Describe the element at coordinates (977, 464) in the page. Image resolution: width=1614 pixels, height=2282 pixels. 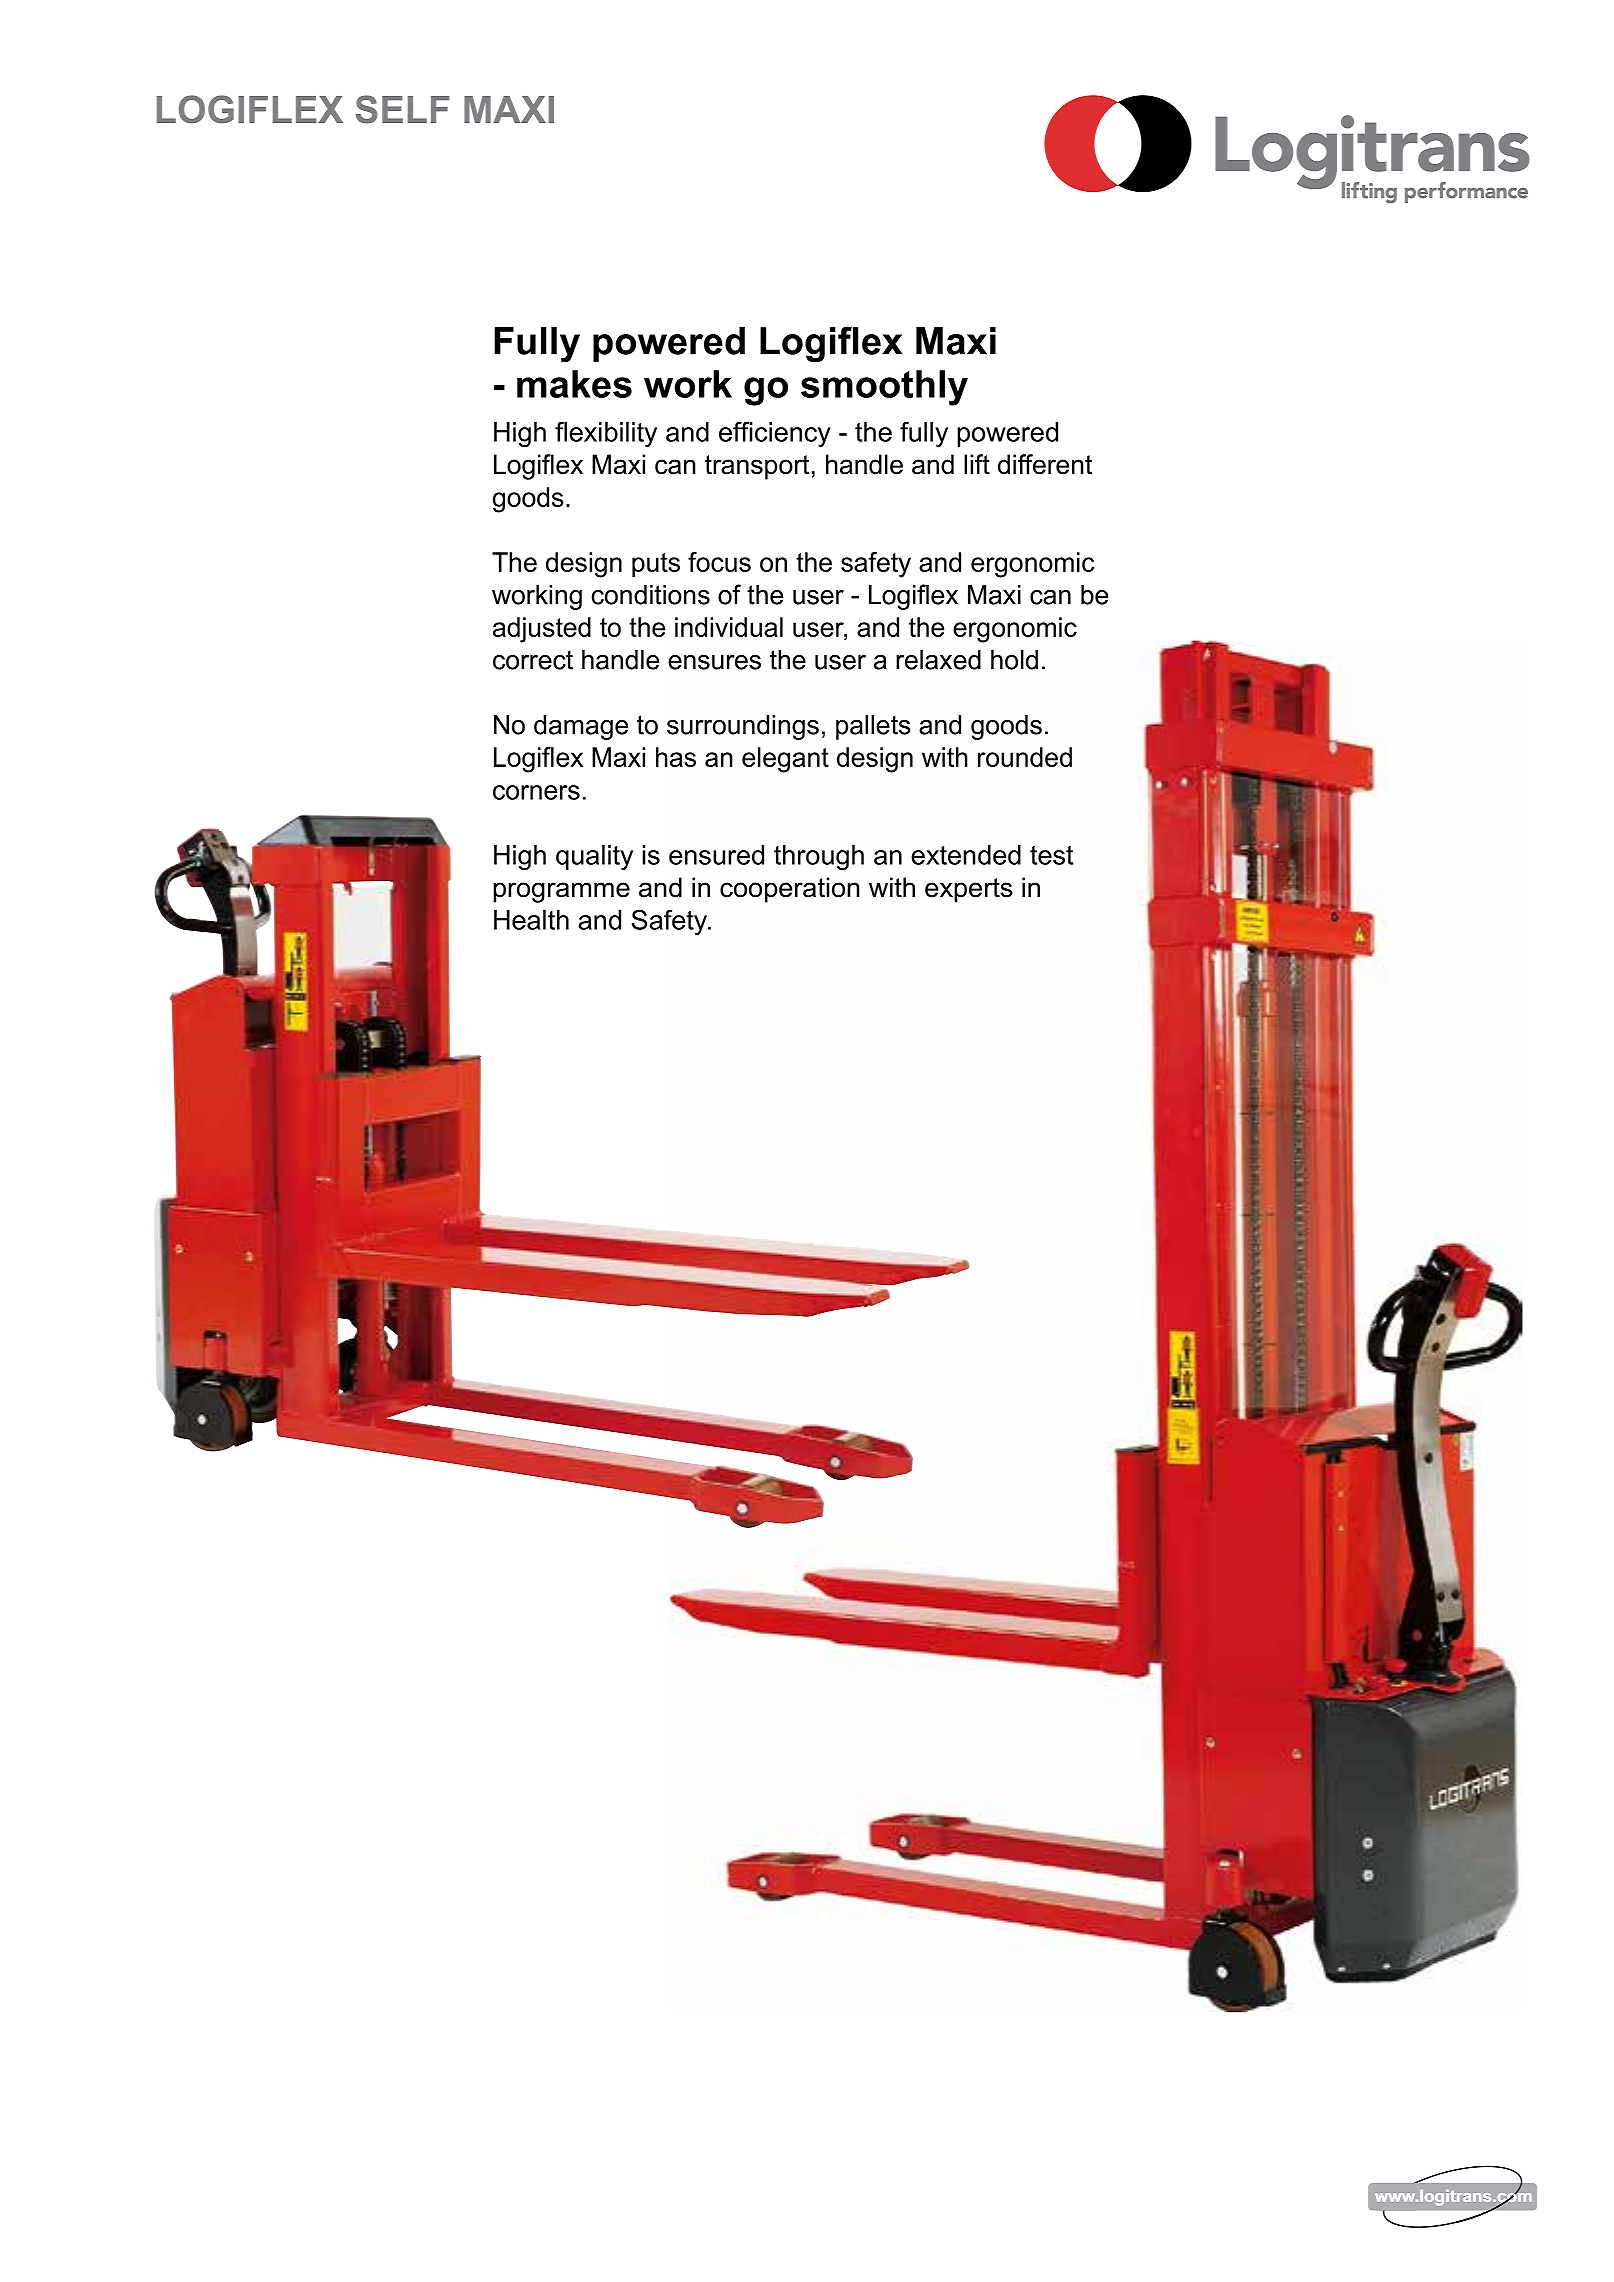
I see `lift` at that location.
